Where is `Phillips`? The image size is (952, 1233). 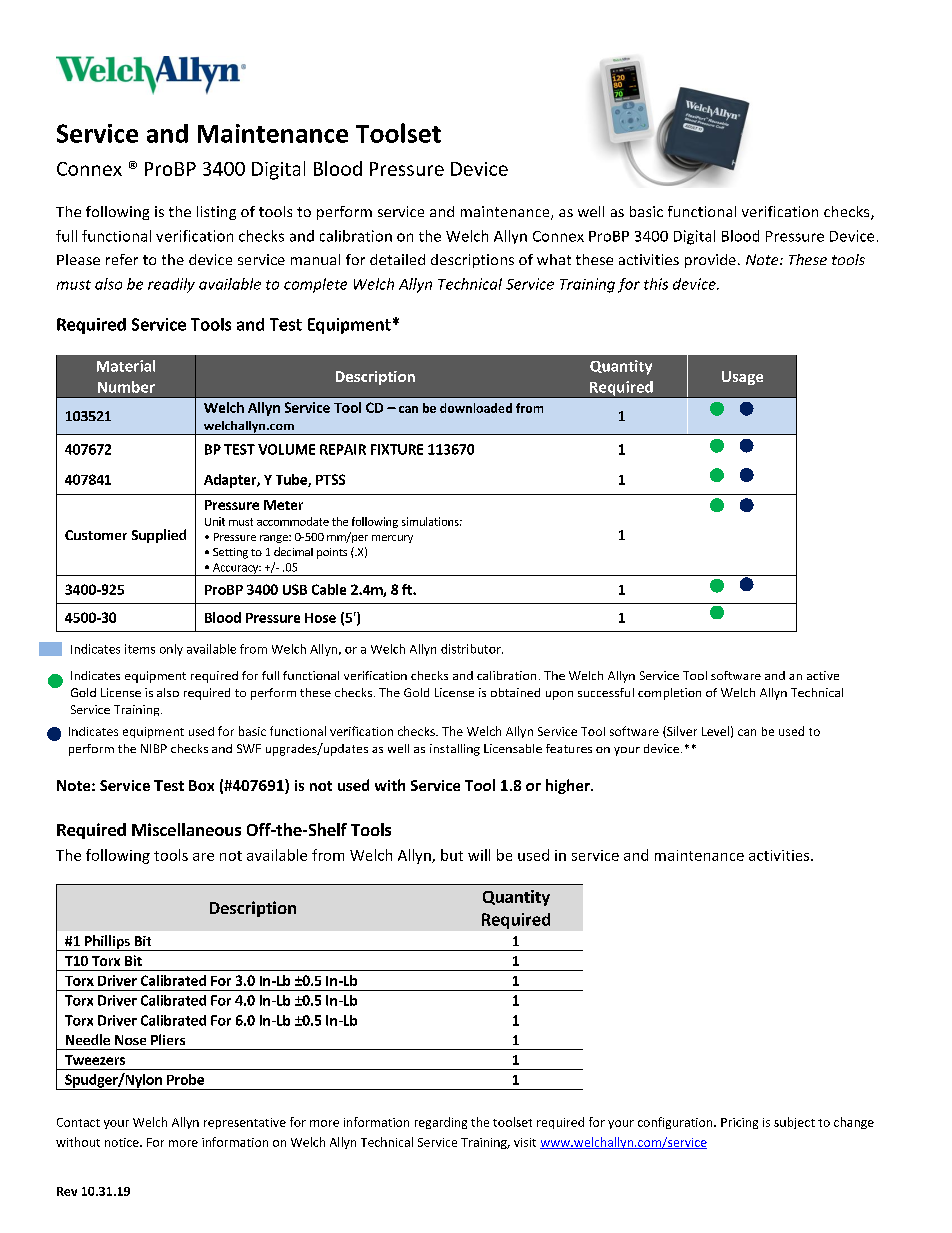
Phillips is located at coordinates (107, 943).
